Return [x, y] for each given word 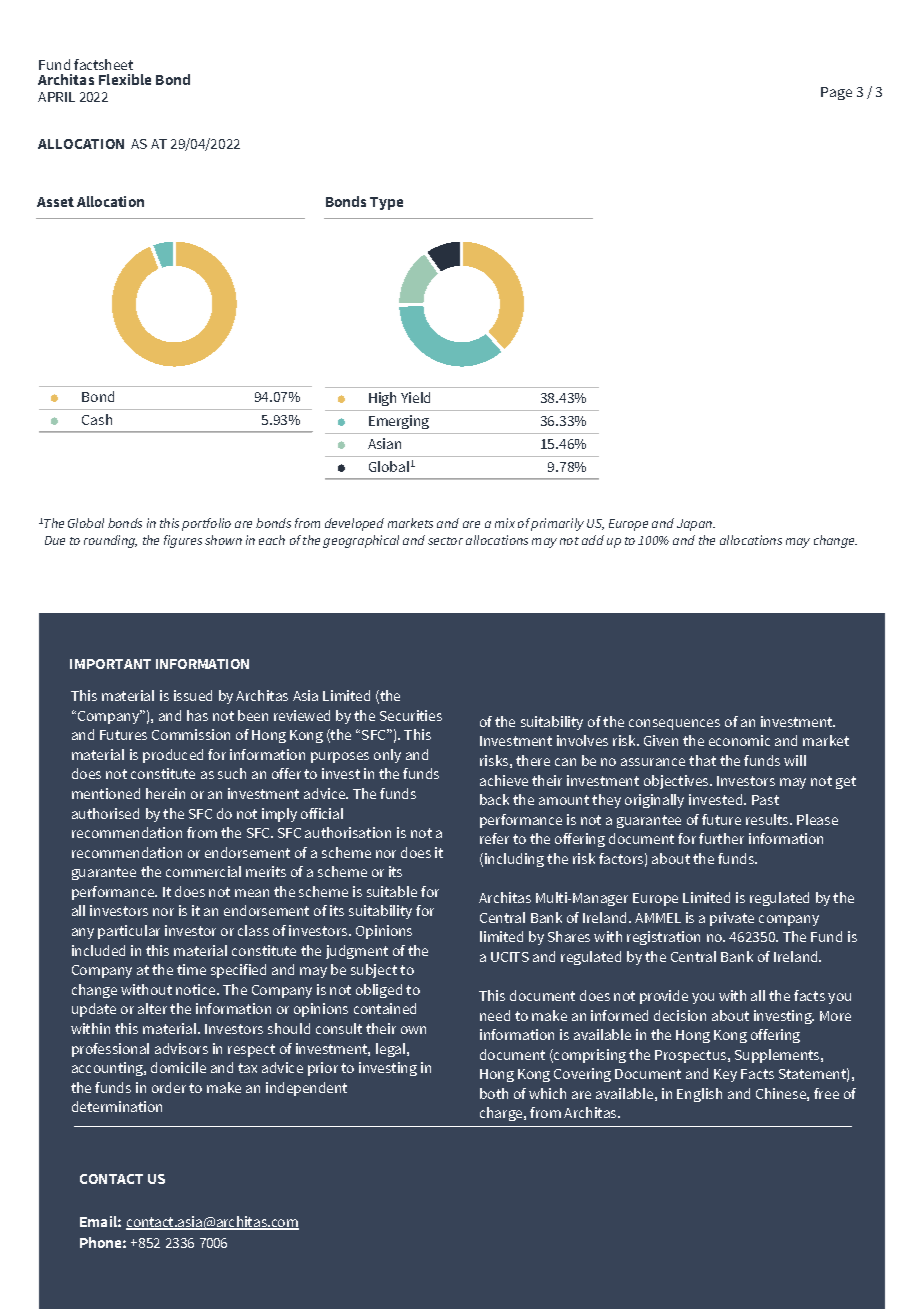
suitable [392, 891]
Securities [411, 715]
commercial [203, 871]
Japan [696, 525]
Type [386, 203]
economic [739, 740]
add [593, 540]
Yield [415, 397]
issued [193, 695]
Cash [97, 419]
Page [836, 93]
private [732, 919]
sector [445, 541]
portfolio [206, 524]
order [169, 1087]
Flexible [125, 79]
